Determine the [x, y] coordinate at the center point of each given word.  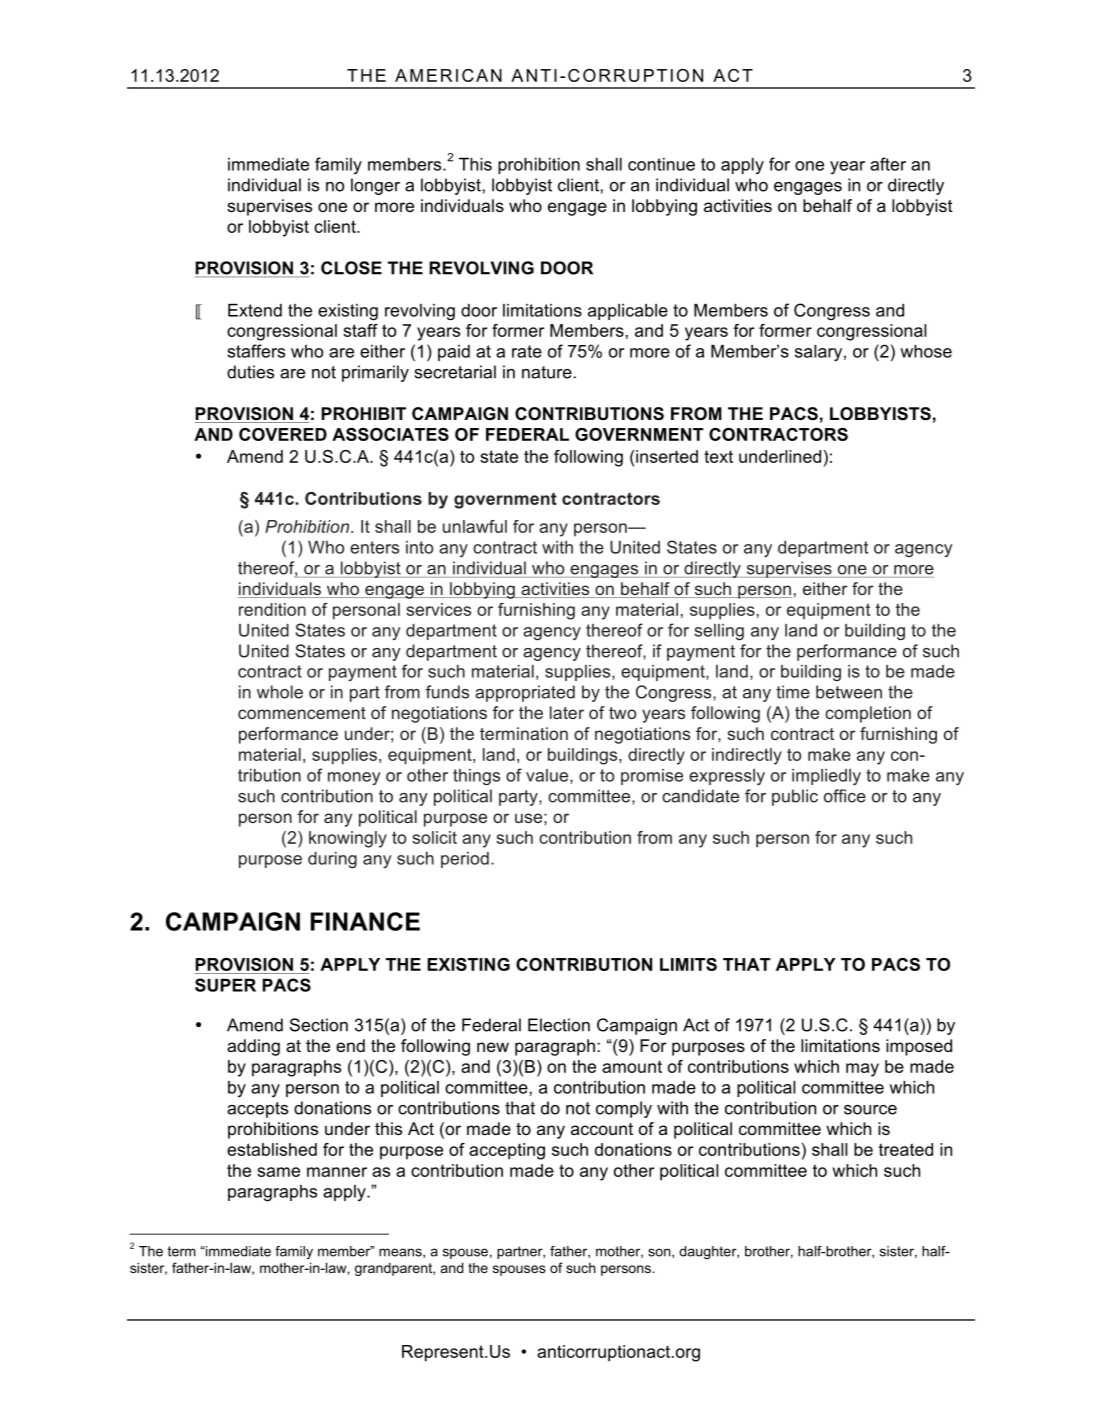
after [888, 164]
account [602, 1129]
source [870, 1110]
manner [337, 1172]
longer [375, 186]
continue [661, 164]
